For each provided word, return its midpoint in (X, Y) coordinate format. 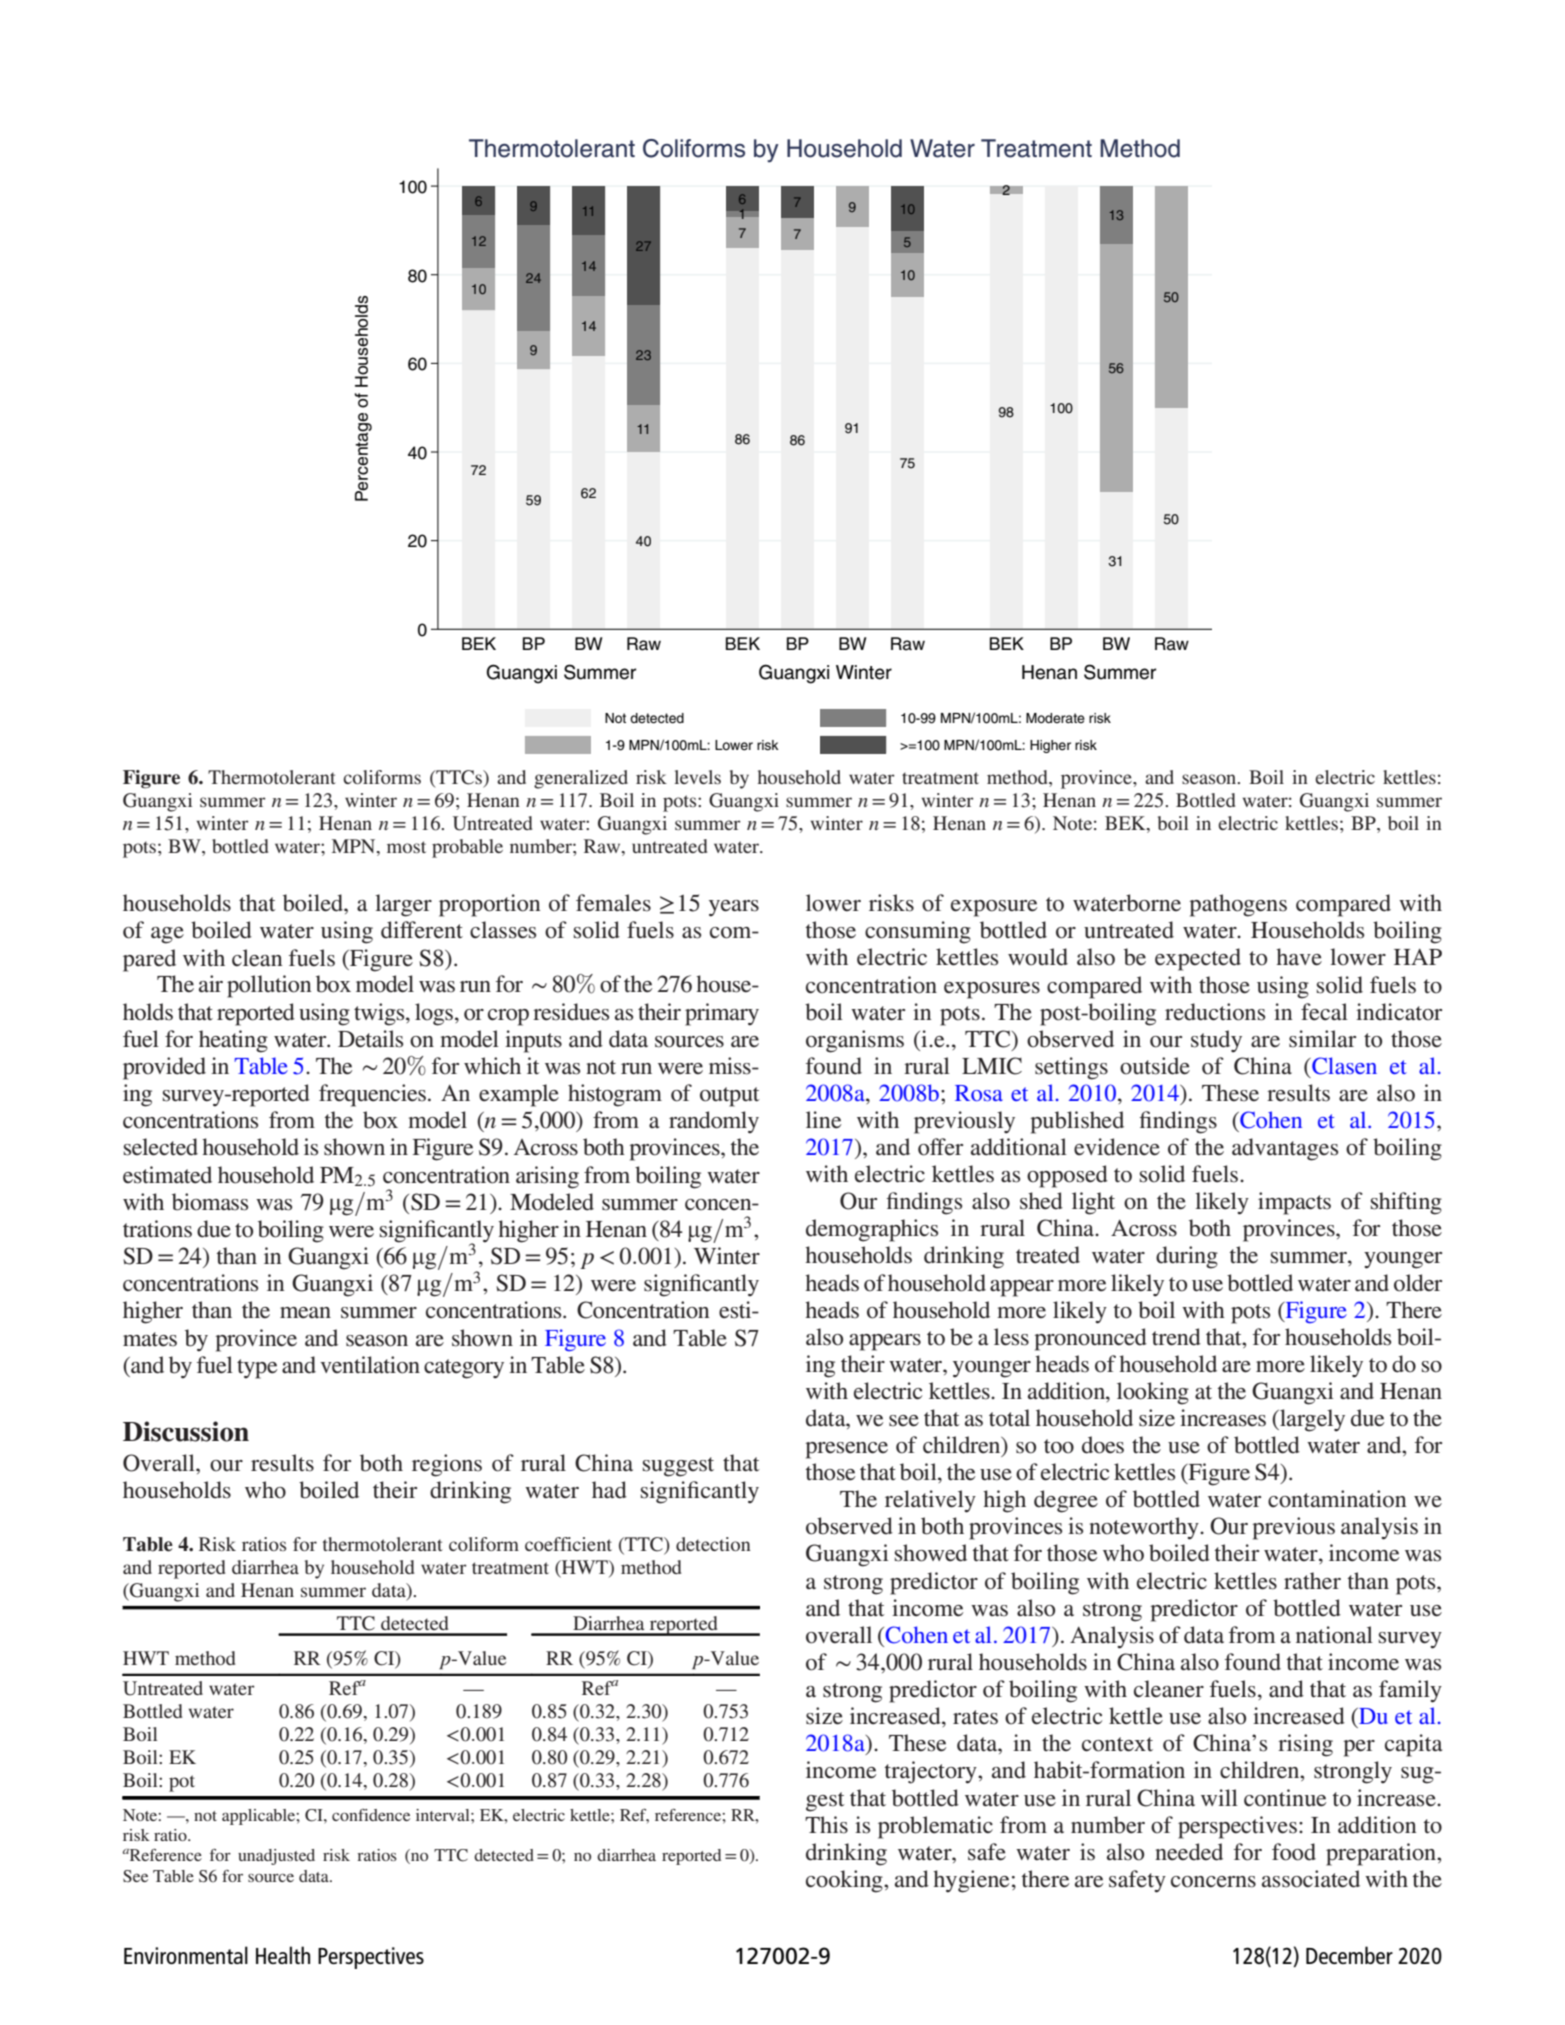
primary (722, 1014)
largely (1311, 1420)
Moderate (1055, 718)
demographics (872, 1230)
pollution (269, 986)
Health (283, 1955)
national (1334, 1635)
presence (846, 1450)
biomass (210, 1202)
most (406, 847)
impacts (1294, 1203)
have (1299, 957)
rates (975, 1717)
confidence (371, 1815)
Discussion (186, 1431)
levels (697, 777)
